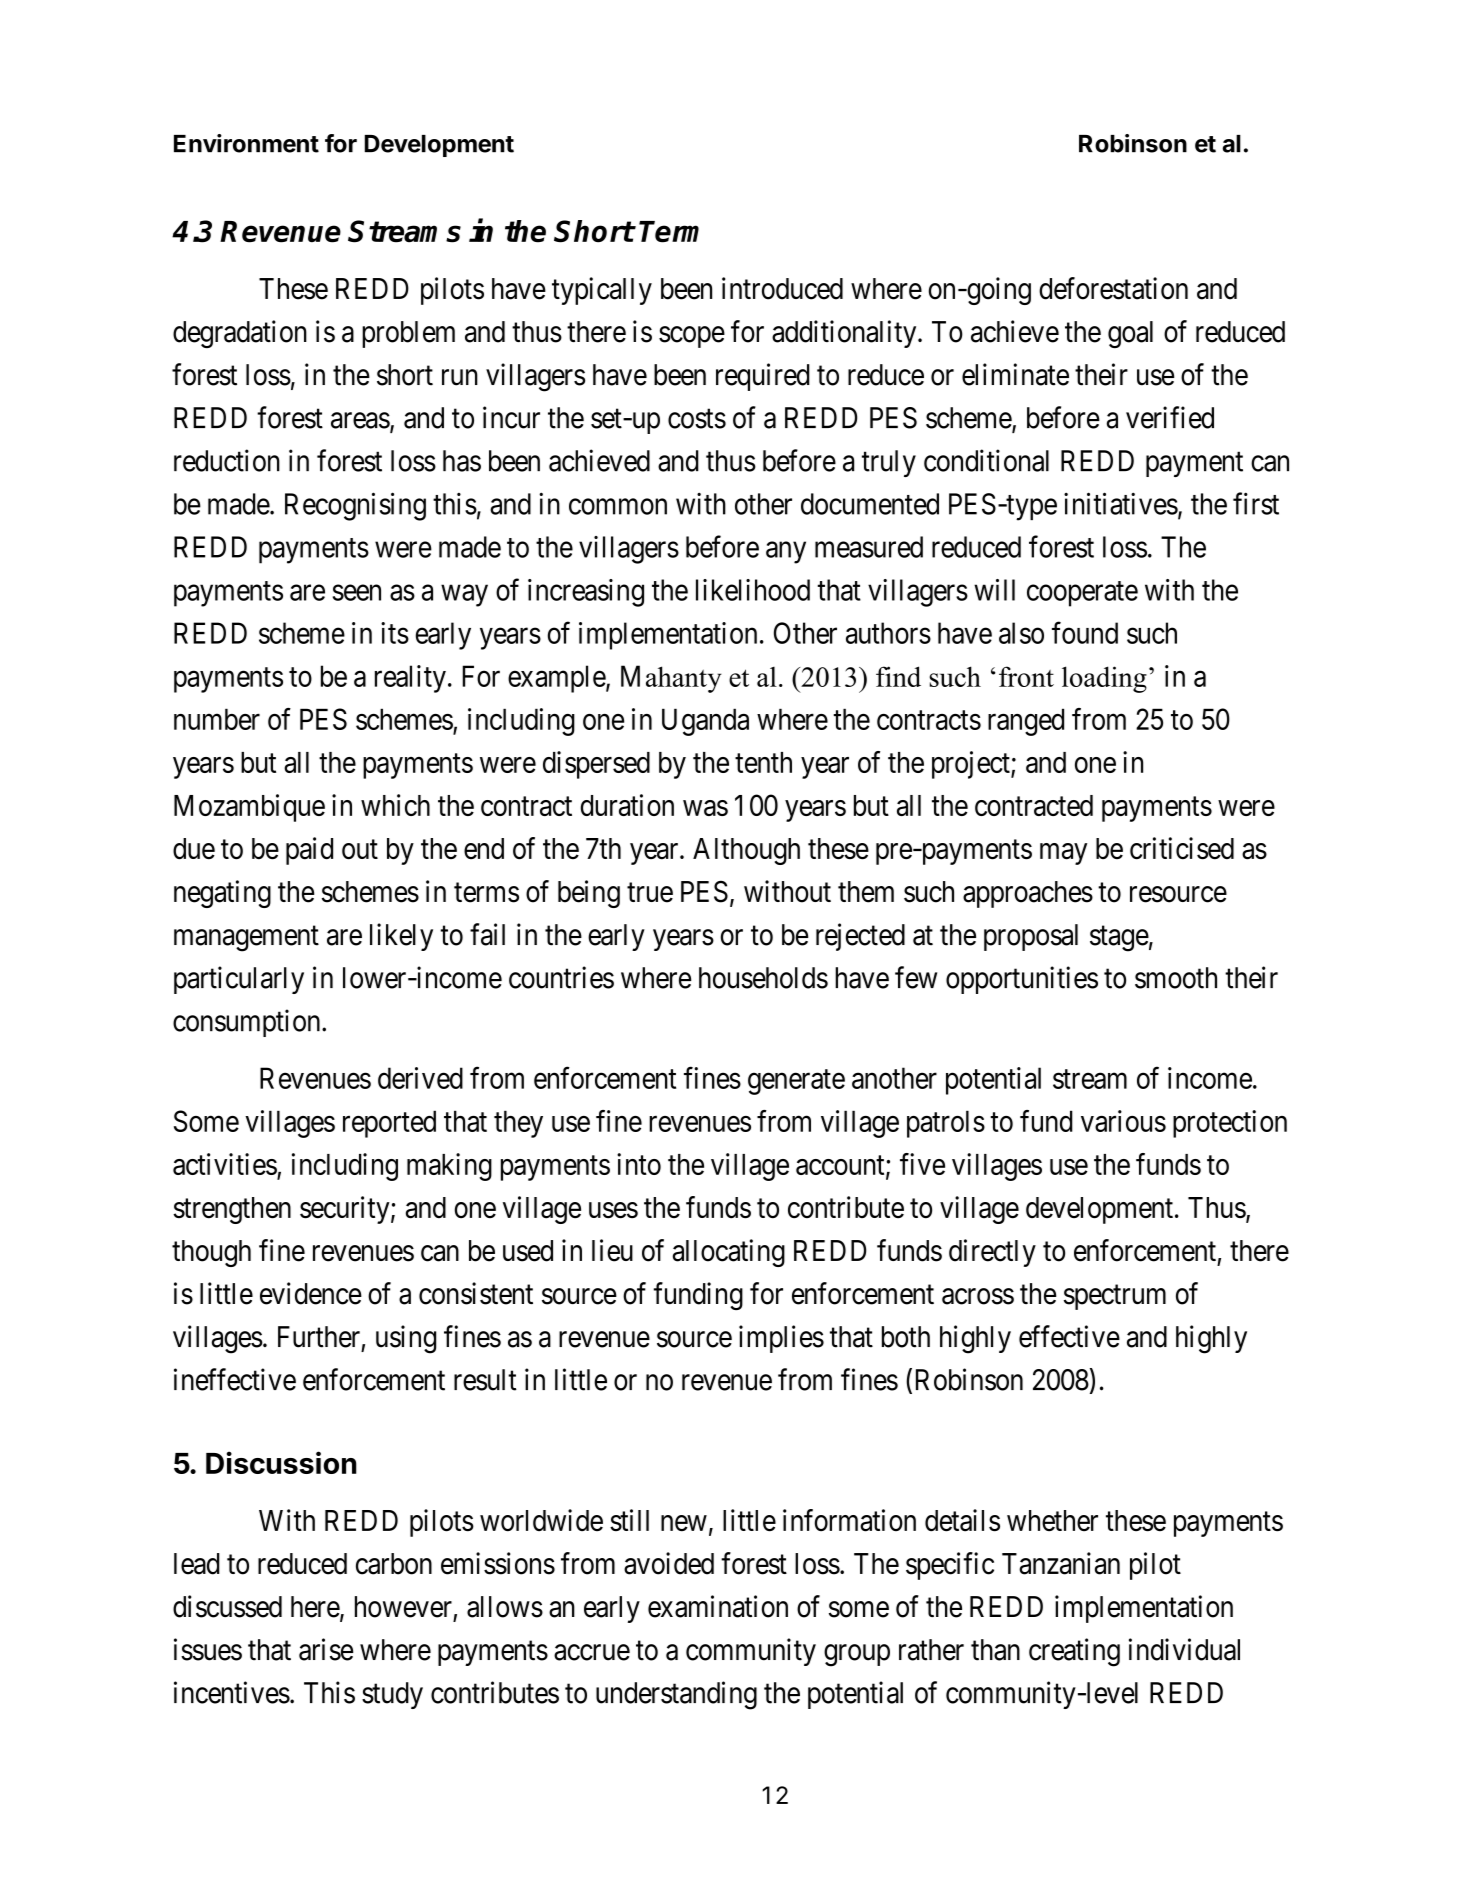  Describe the element at coordinates (326, 1649) in the screenshot. I see `arise` at that location.
